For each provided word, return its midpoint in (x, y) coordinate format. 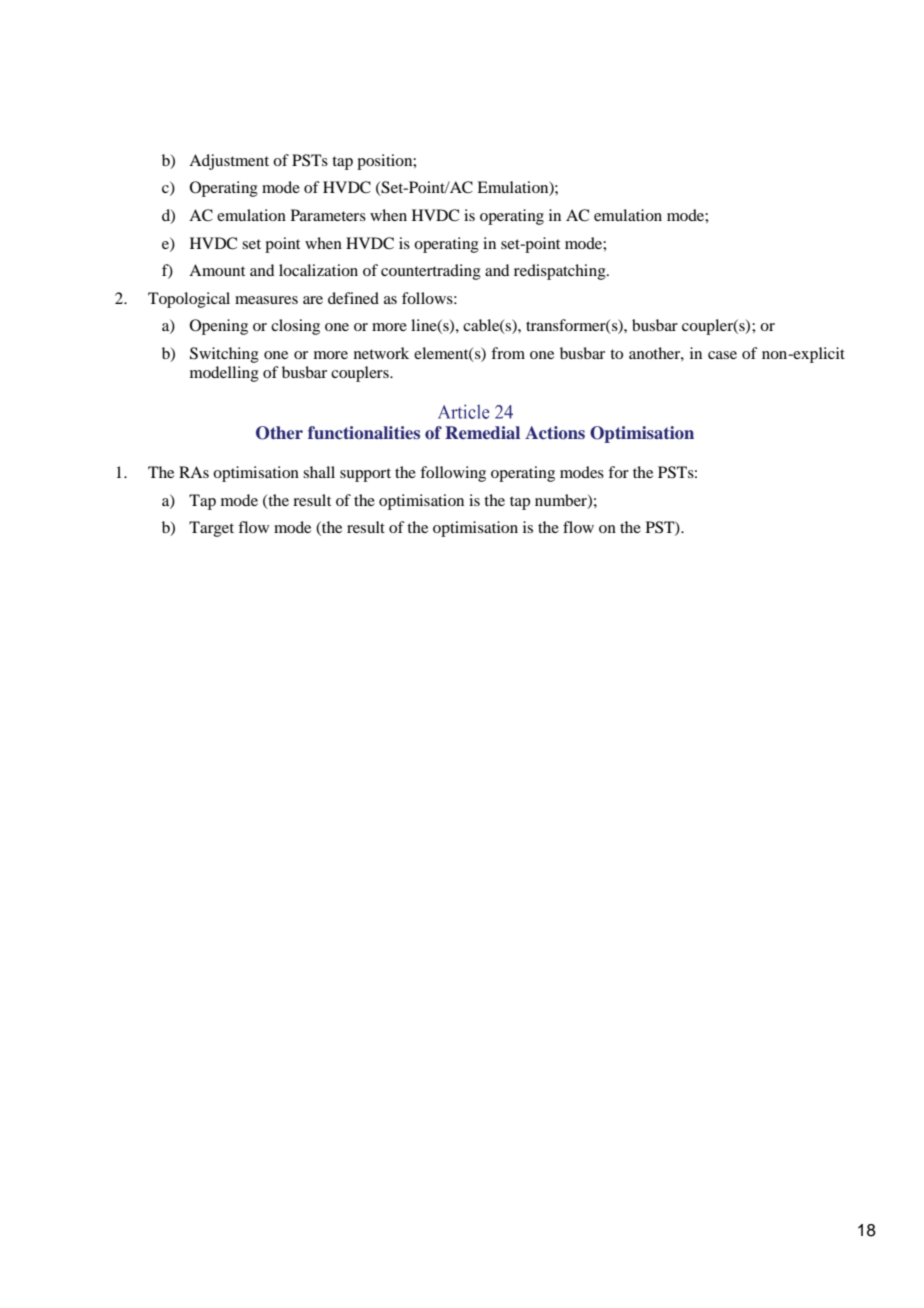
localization (318, 270)
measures (266, 300)
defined (353, 298)
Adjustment (229, 162)
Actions (555, 432)
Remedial (482, 432)
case (722, 355)
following (453, 474)
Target (211, 529)
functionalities (364, 433)
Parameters (328, 215)
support (365, 475)
